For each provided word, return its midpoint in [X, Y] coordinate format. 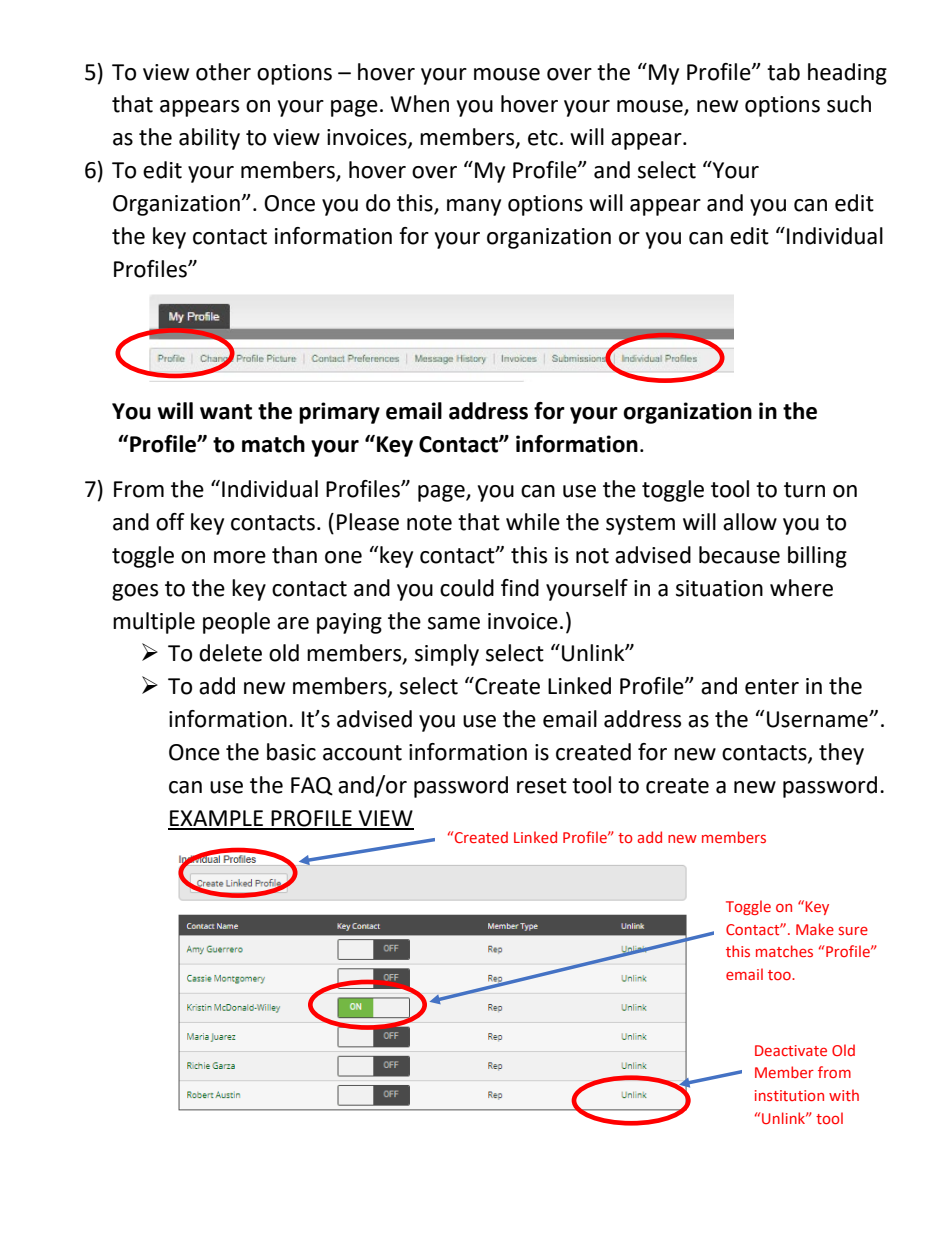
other [223, 72]
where [801, 588]
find [520, 588]
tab [783, 72]
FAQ [312, 786]
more [240, 557]
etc [543, 138]
